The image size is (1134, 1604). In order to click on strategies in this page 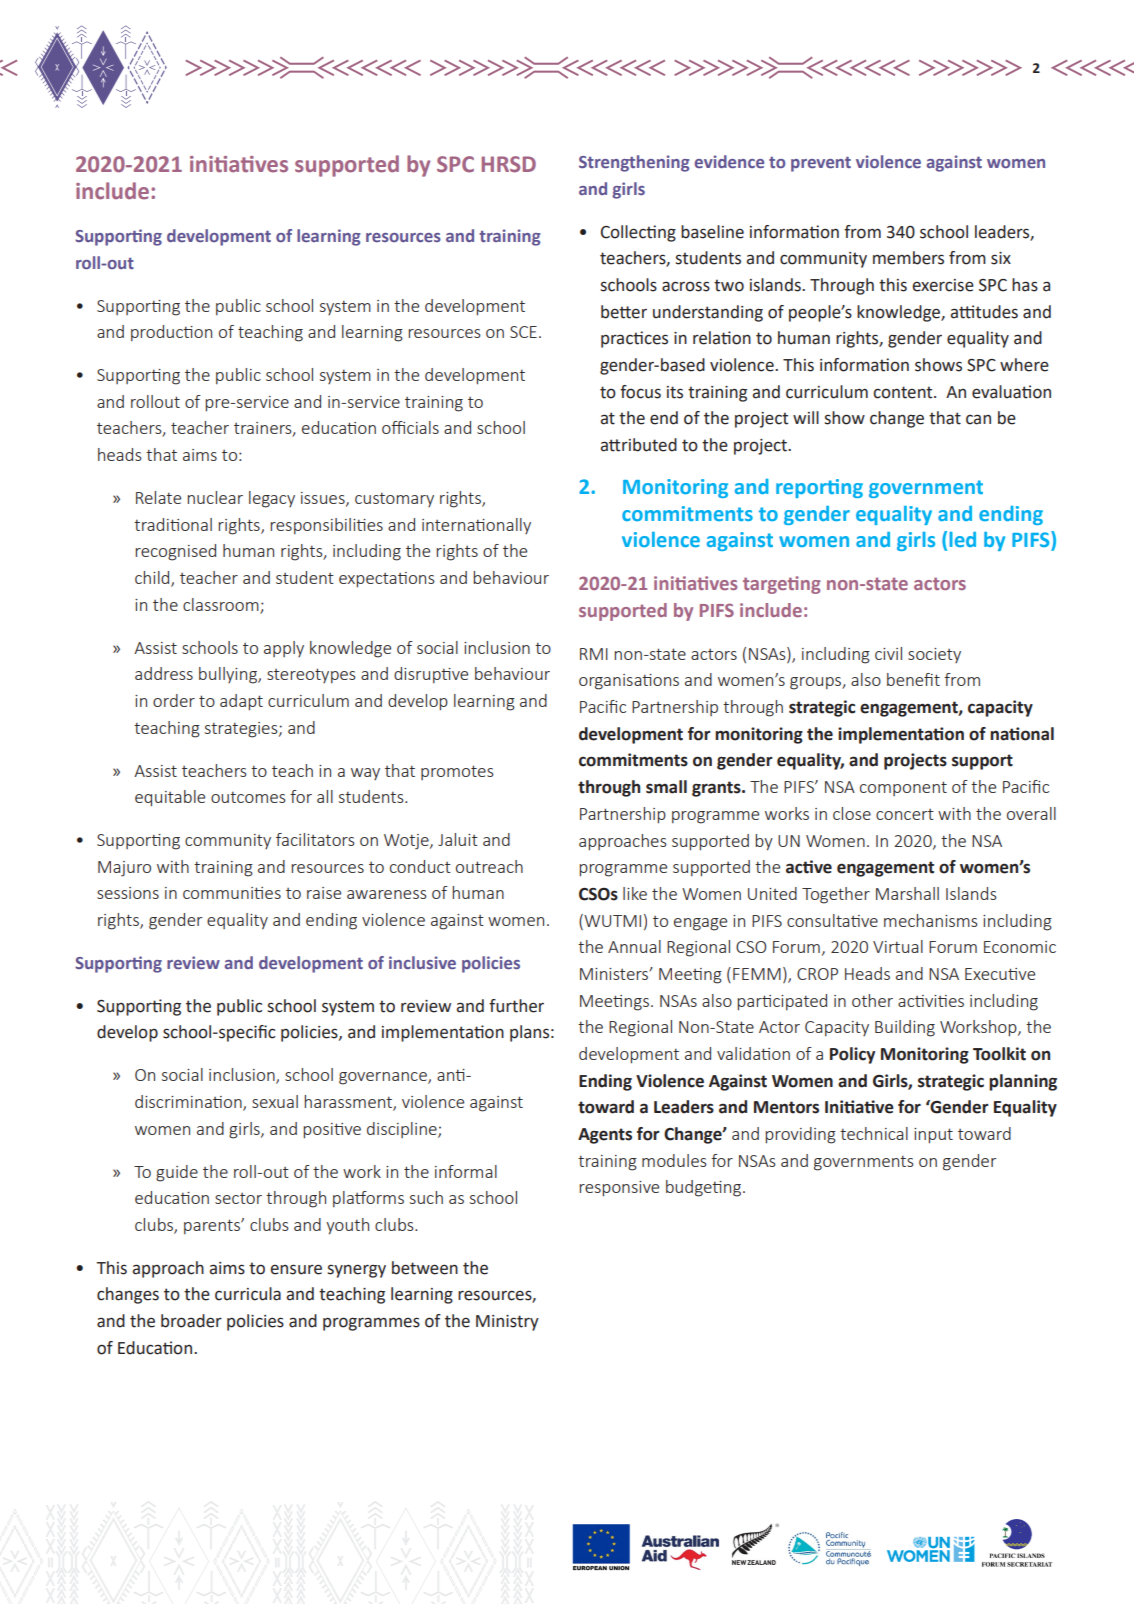, I will do `click(242, 730)`.
